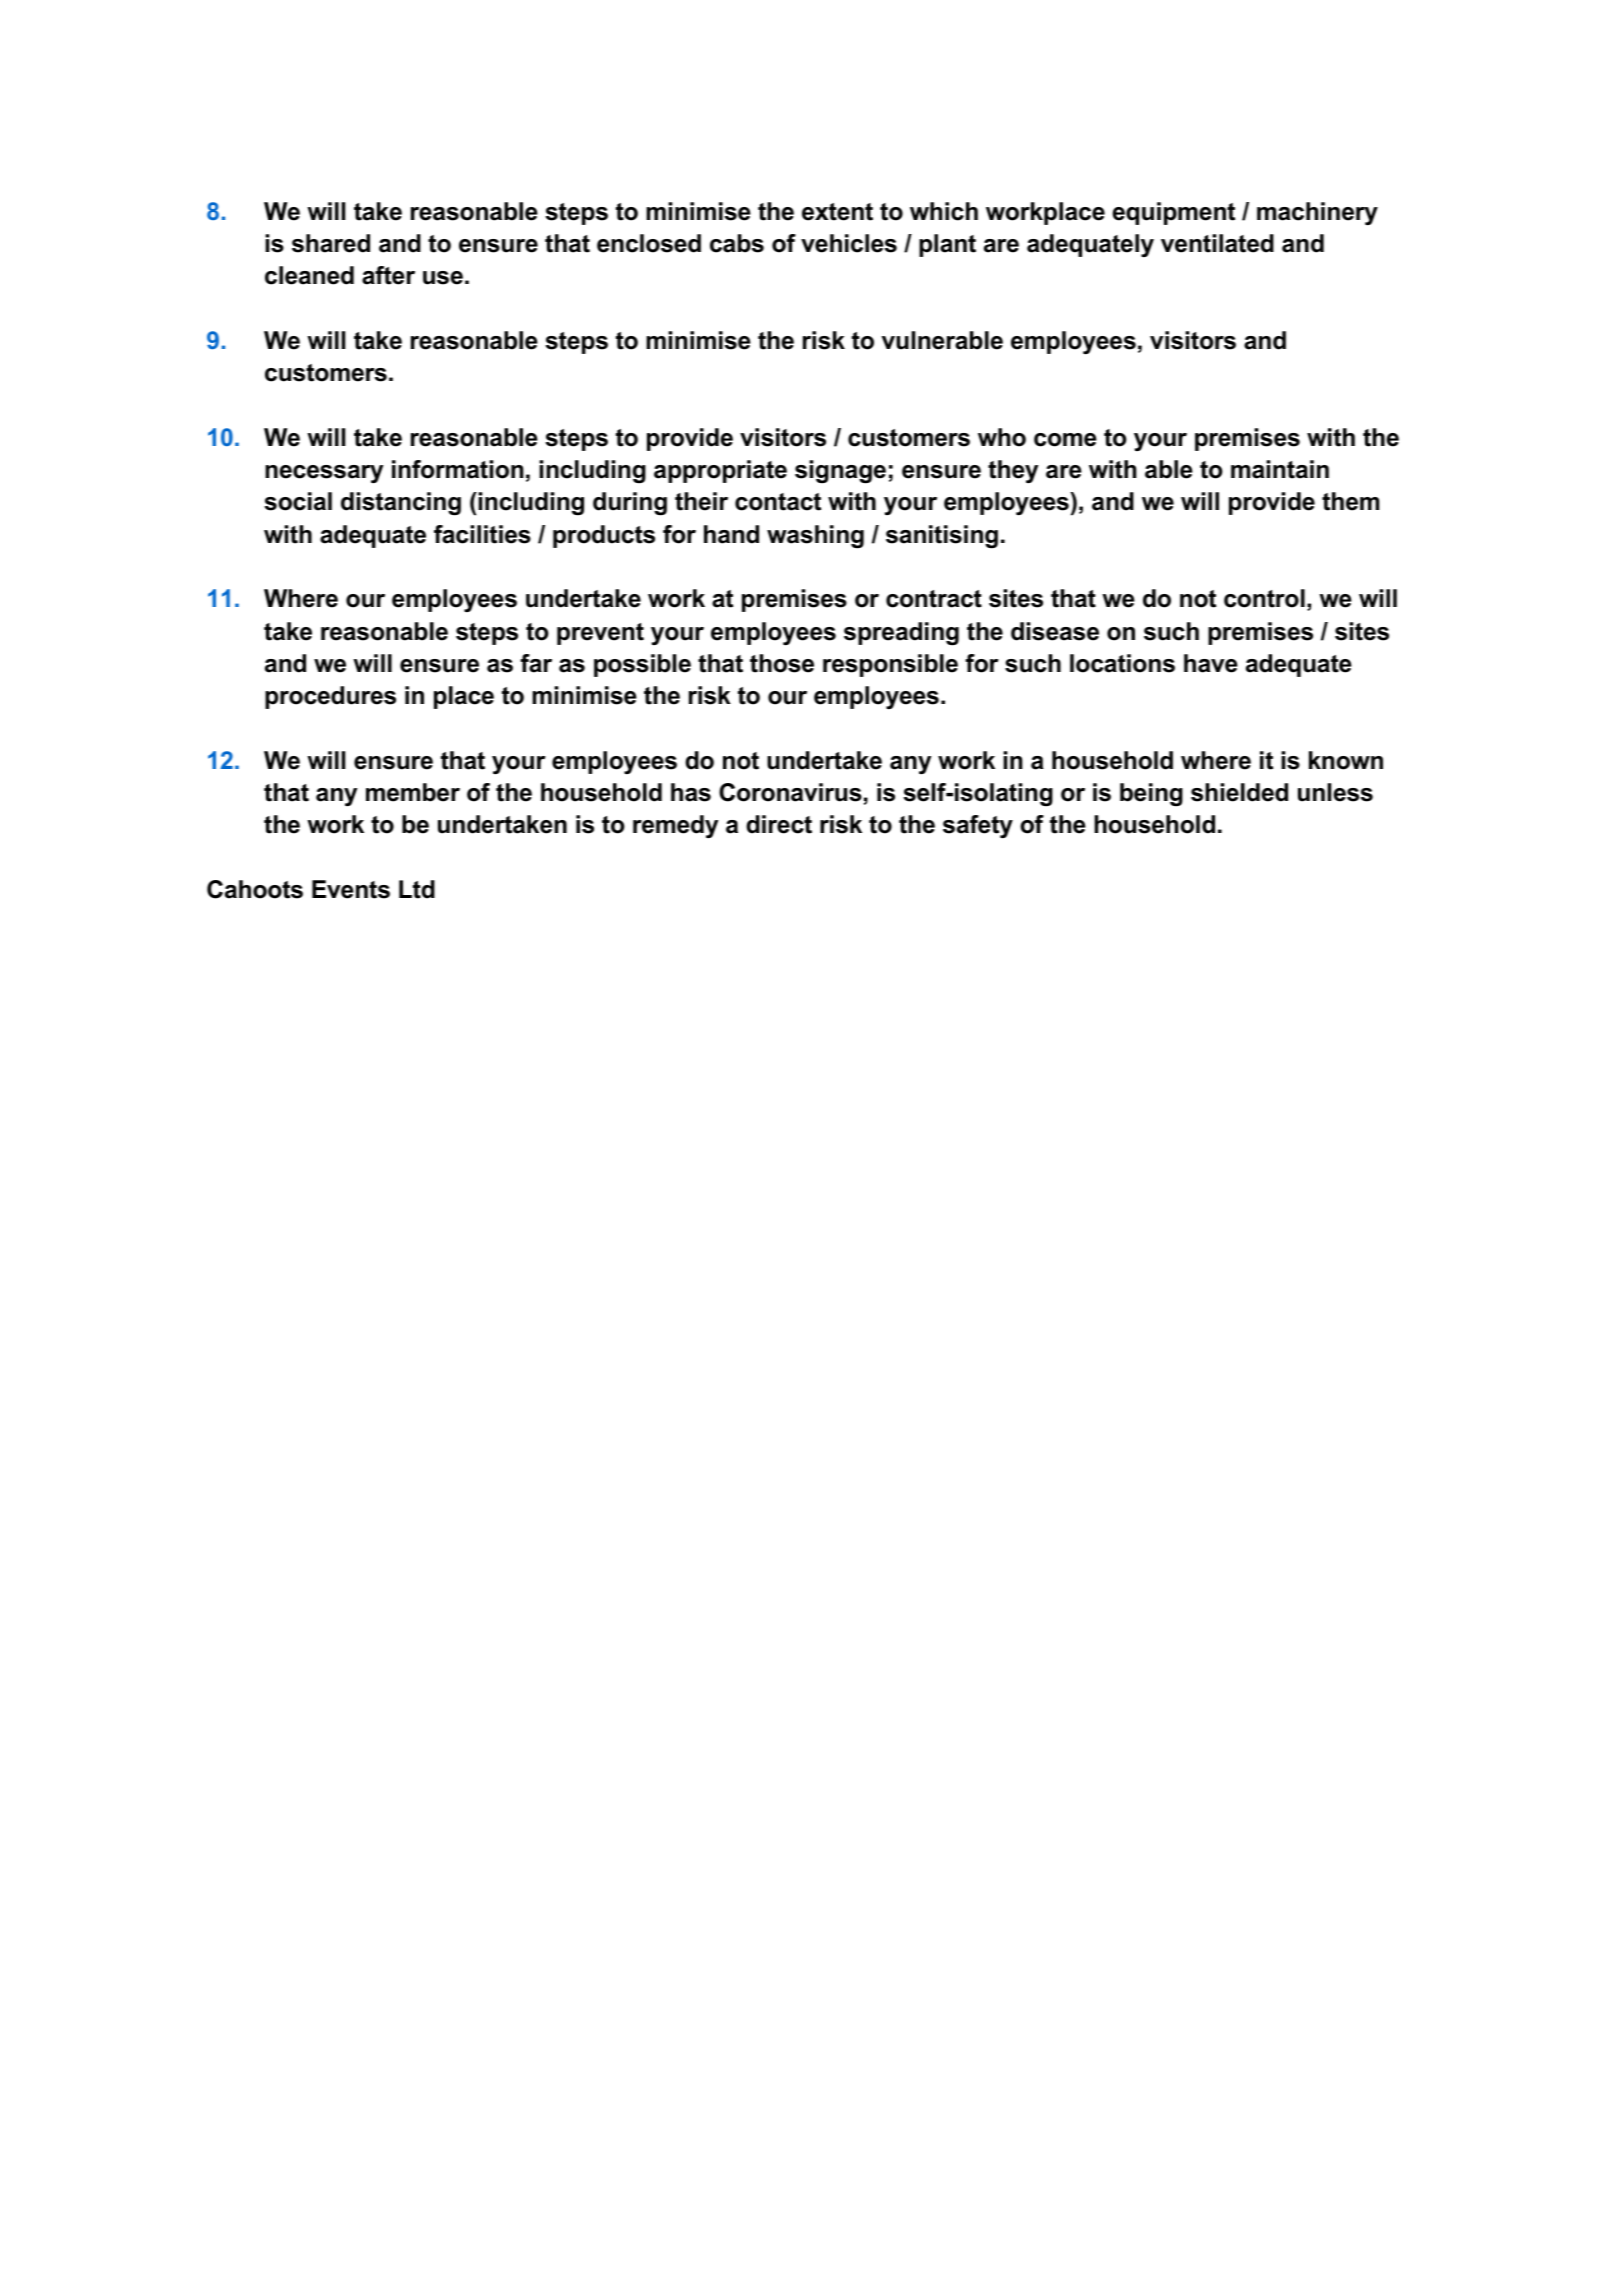  I want to click on control, so click(1264, 598).
